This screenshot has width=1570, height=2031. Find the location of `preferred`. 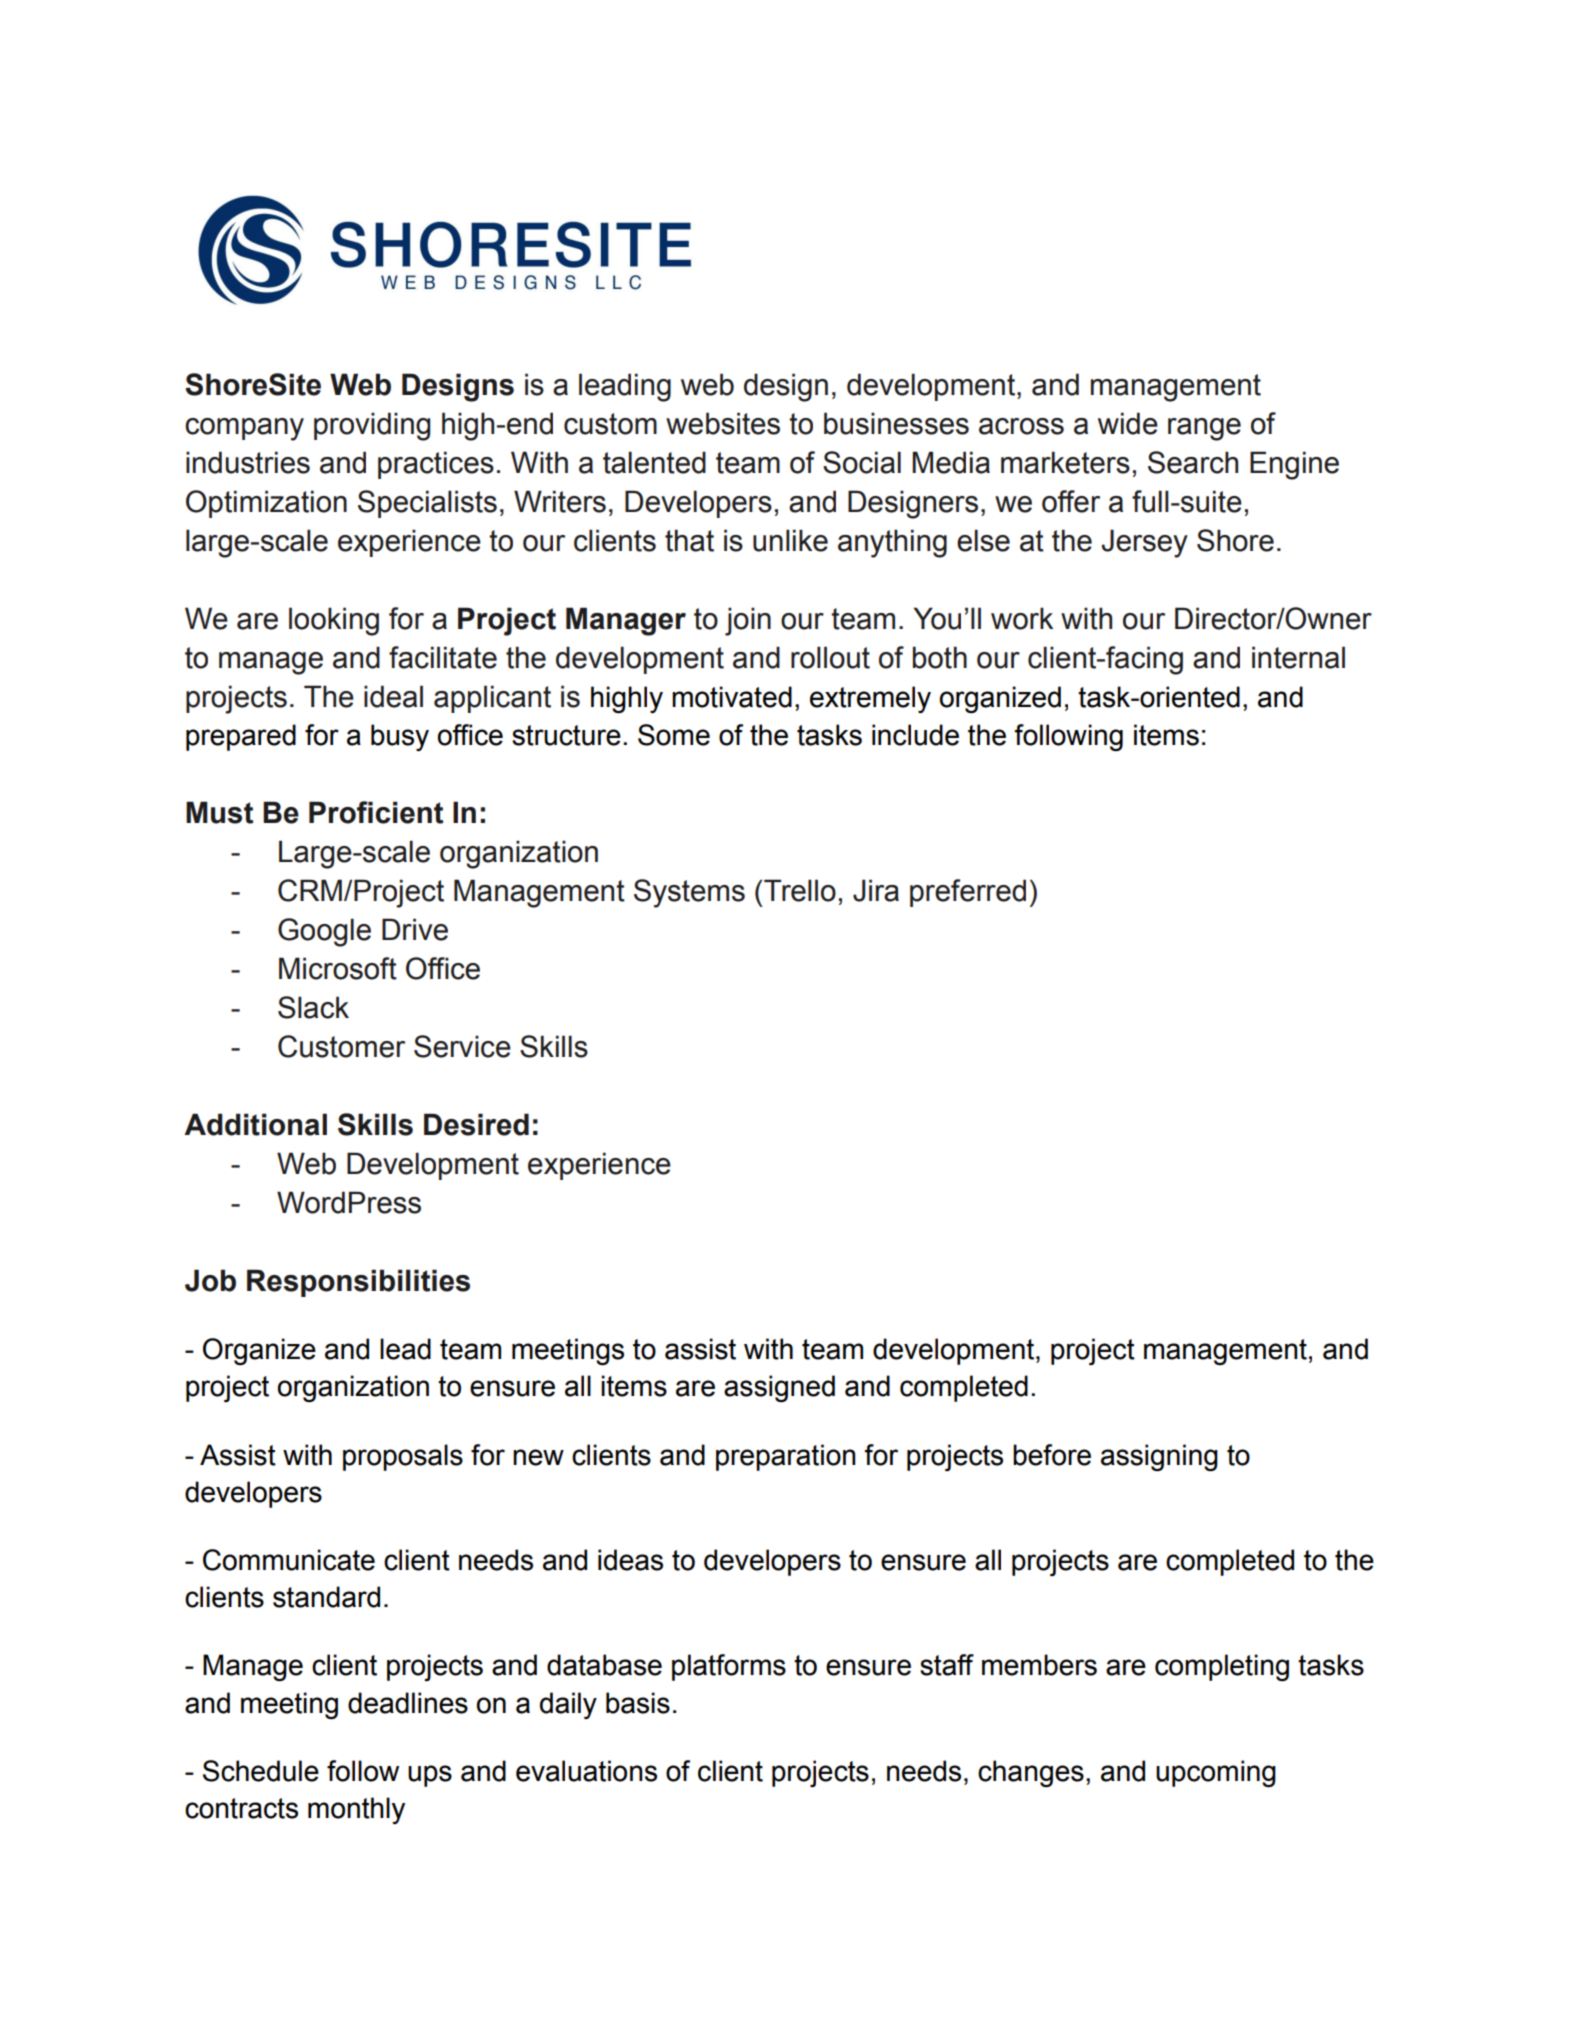

preferred is located at coordinates (968, 893).
